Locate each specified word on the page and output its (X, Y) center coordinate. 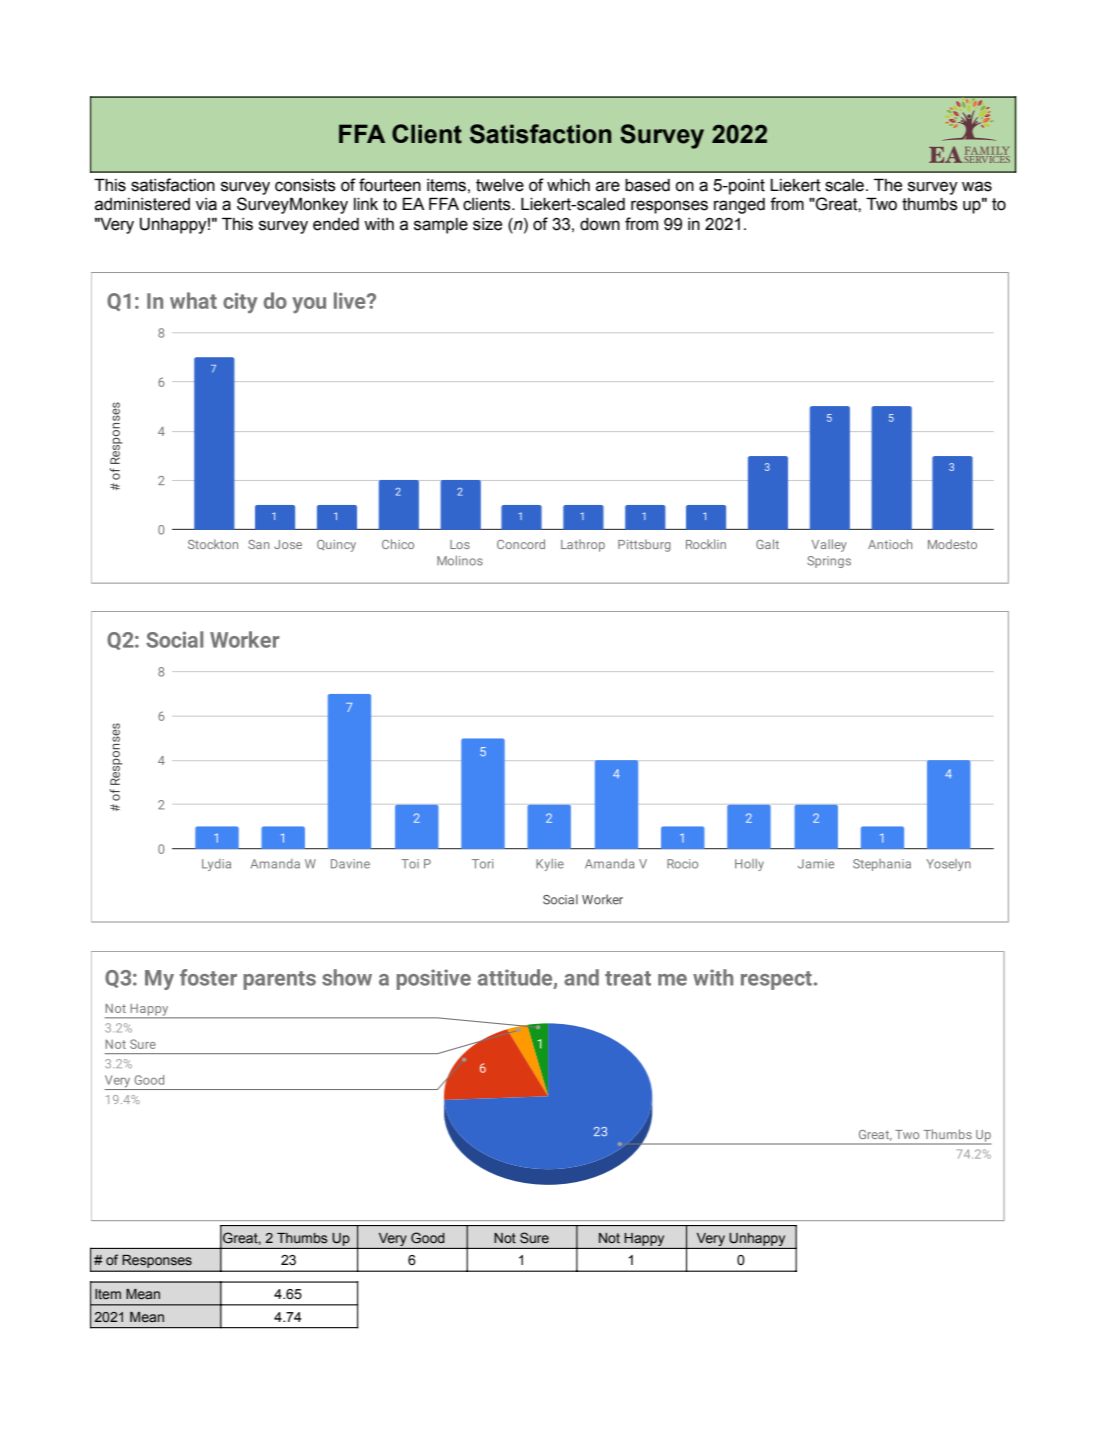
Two (881, 204)
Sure (534, 1238)
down (600, 224)
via (206, 204)
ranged (739, 206)
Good (428, 1237)
